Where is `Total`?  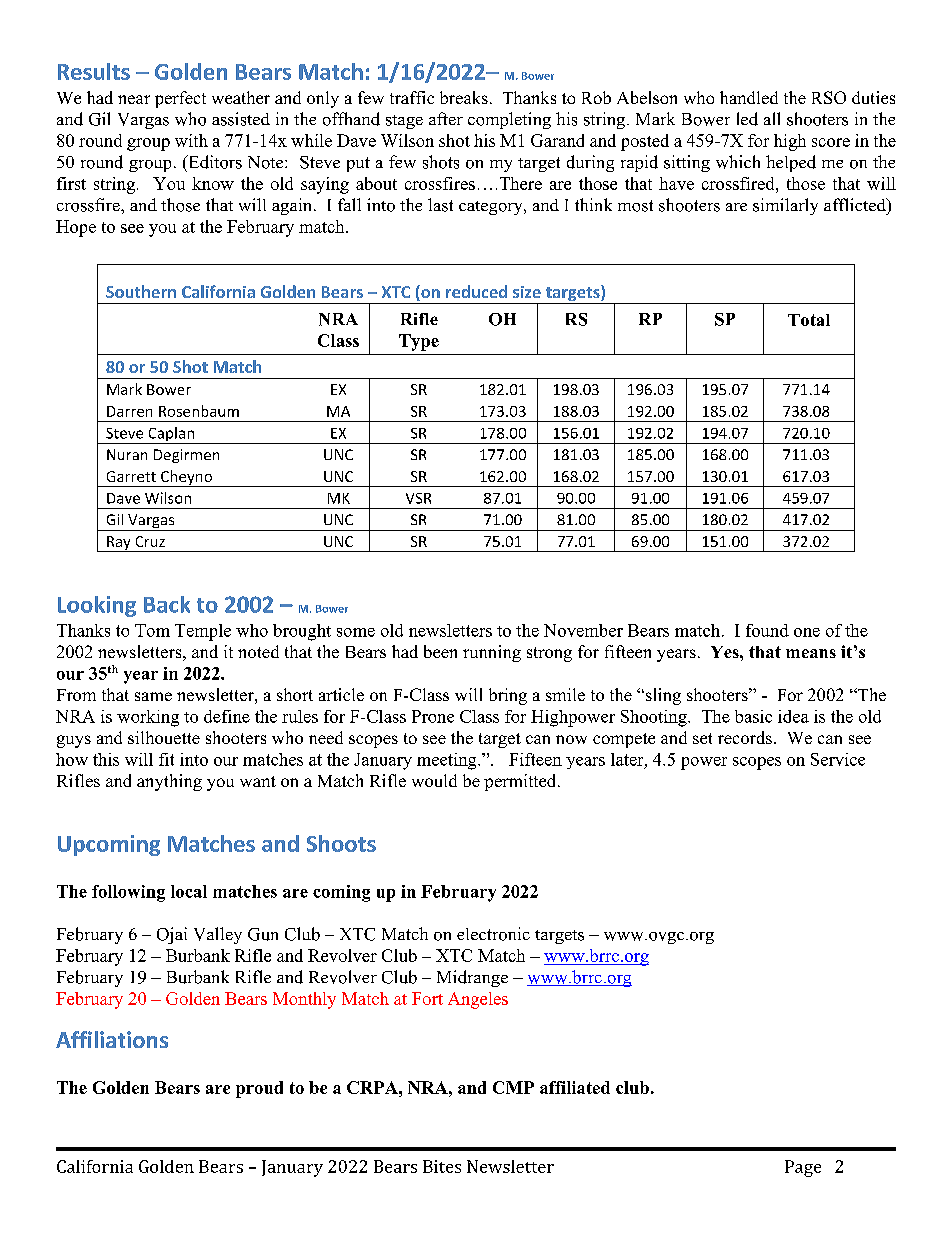
Total is located at coordinates (809, 320).
